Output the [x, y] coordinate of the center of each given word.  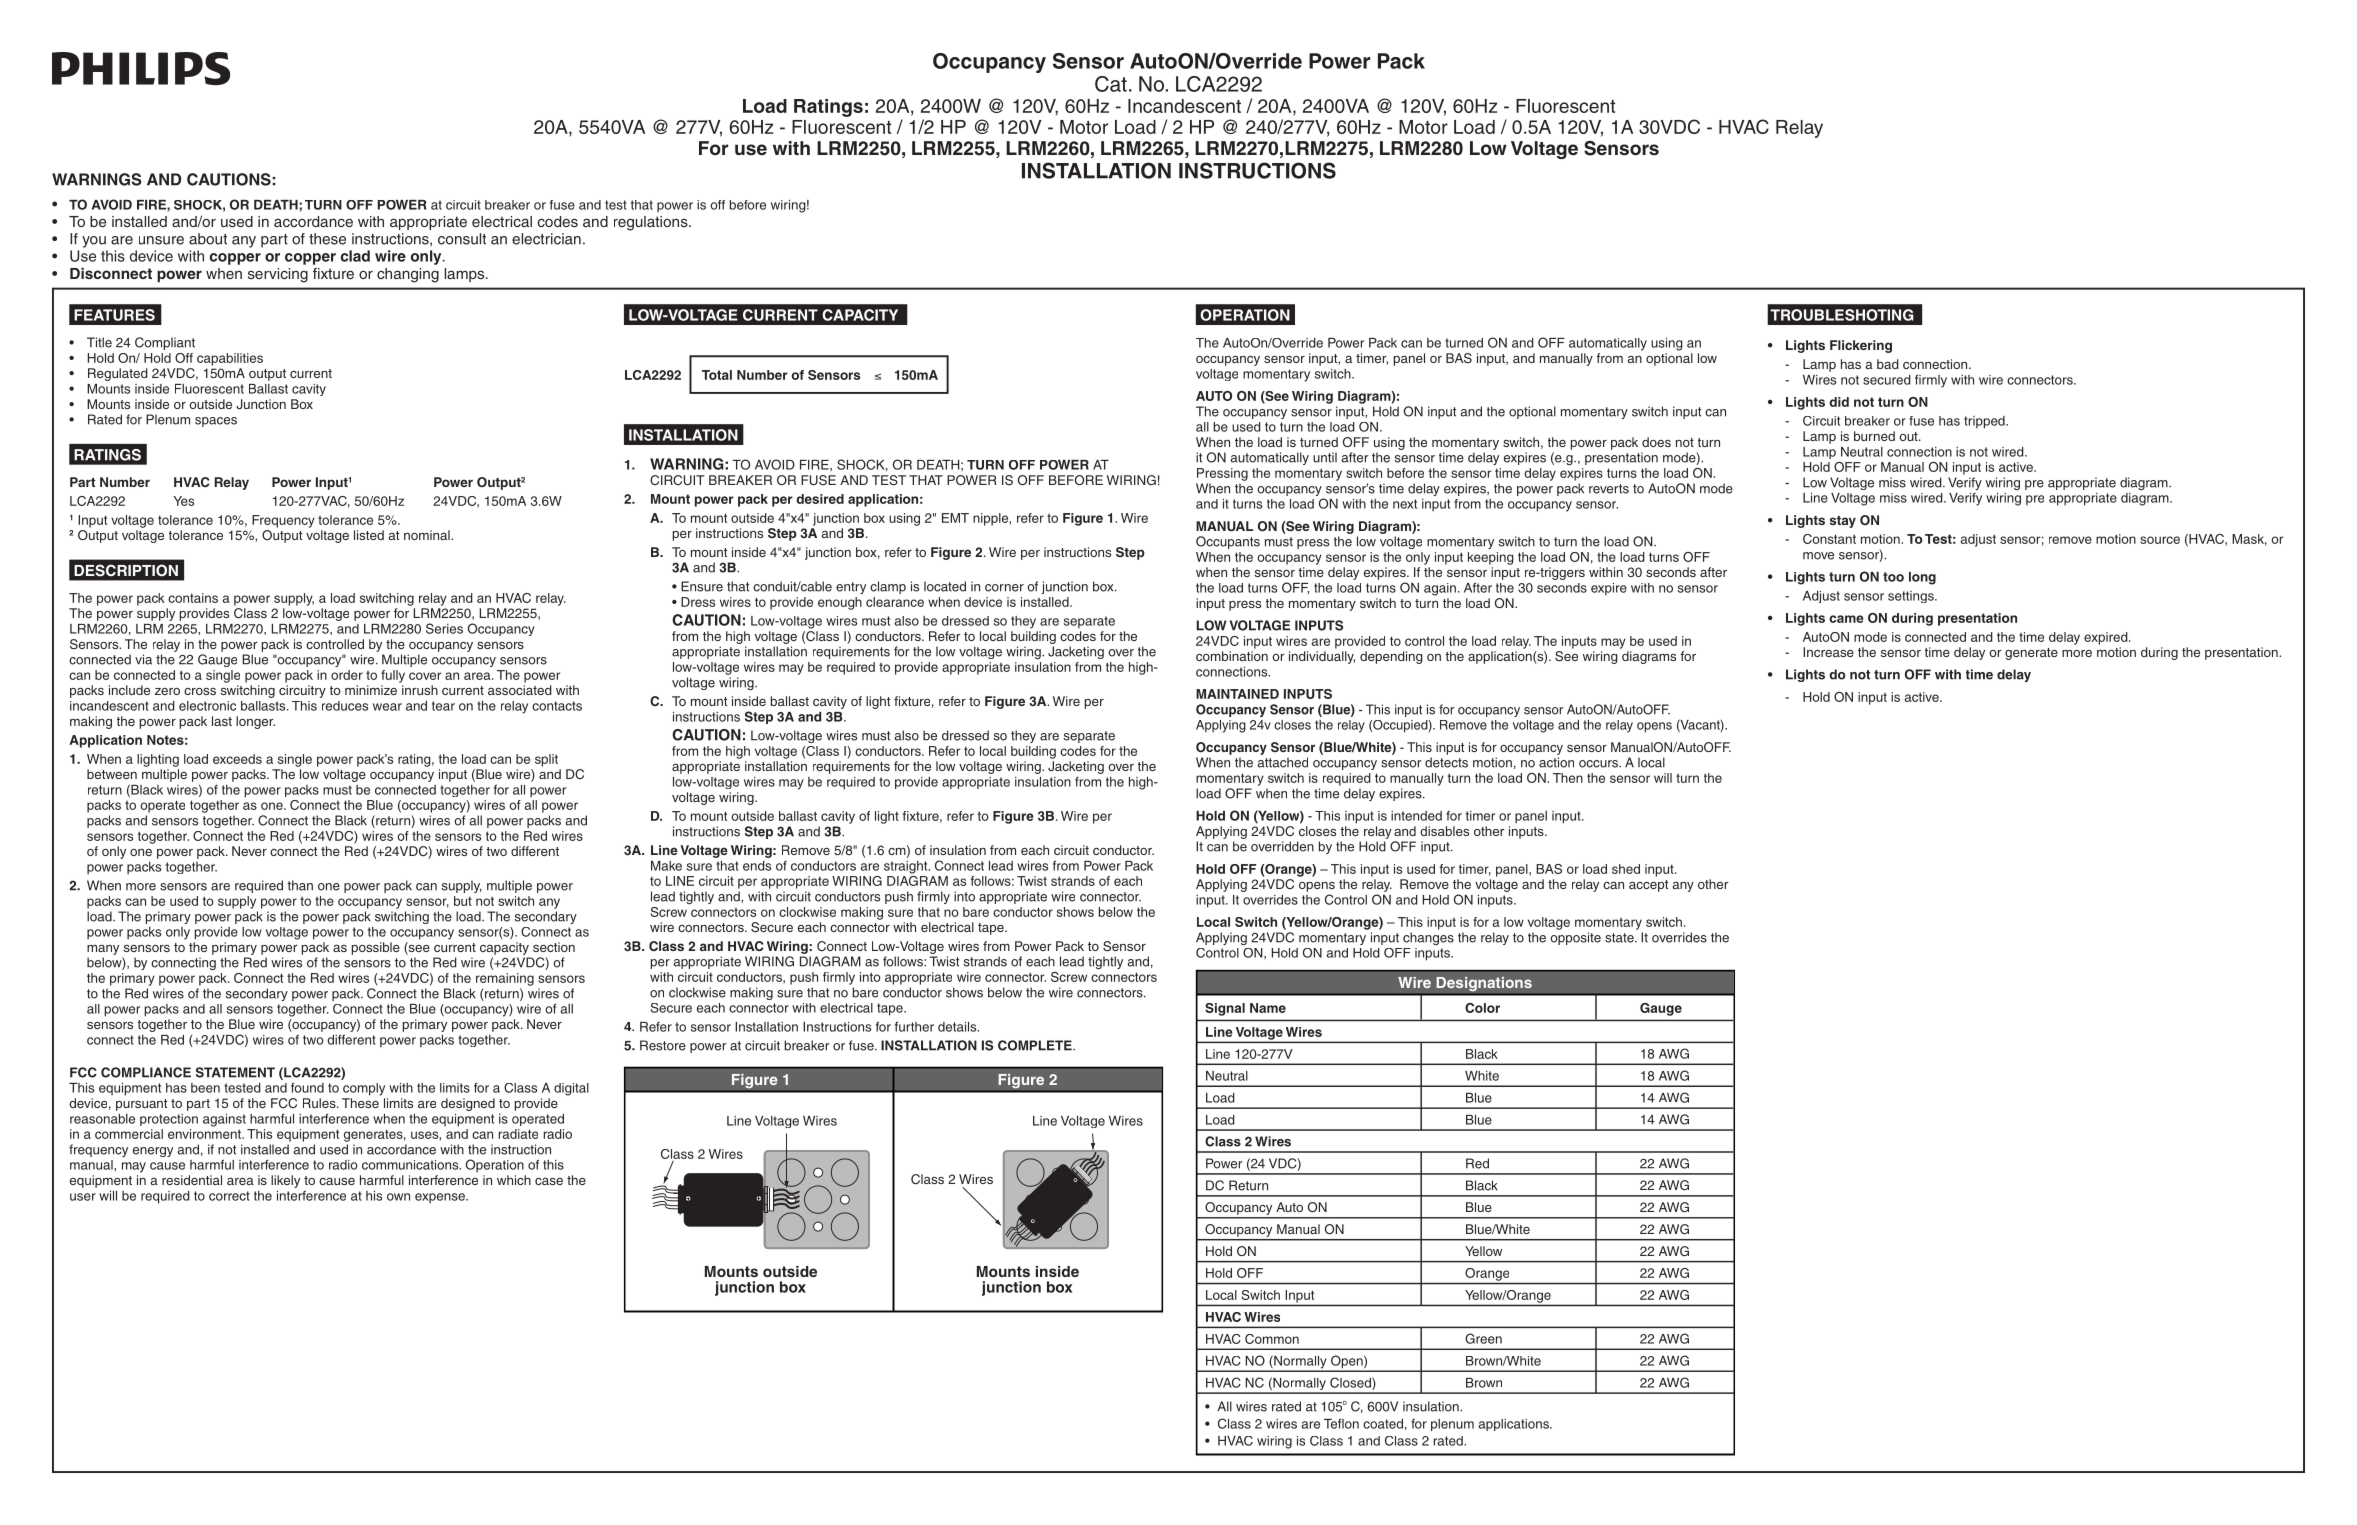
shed [1626, 869]
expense [441, 1198]
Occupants [1228, 542]
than [300, 885]
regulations [652, 223]
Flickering [1861, 346]
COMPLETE [1036, 1045]
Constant [1829, 539]
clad [355, 256]
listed [369, 535]
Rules [320, 1103]
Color [1482, 1008]
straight [907, 867]
